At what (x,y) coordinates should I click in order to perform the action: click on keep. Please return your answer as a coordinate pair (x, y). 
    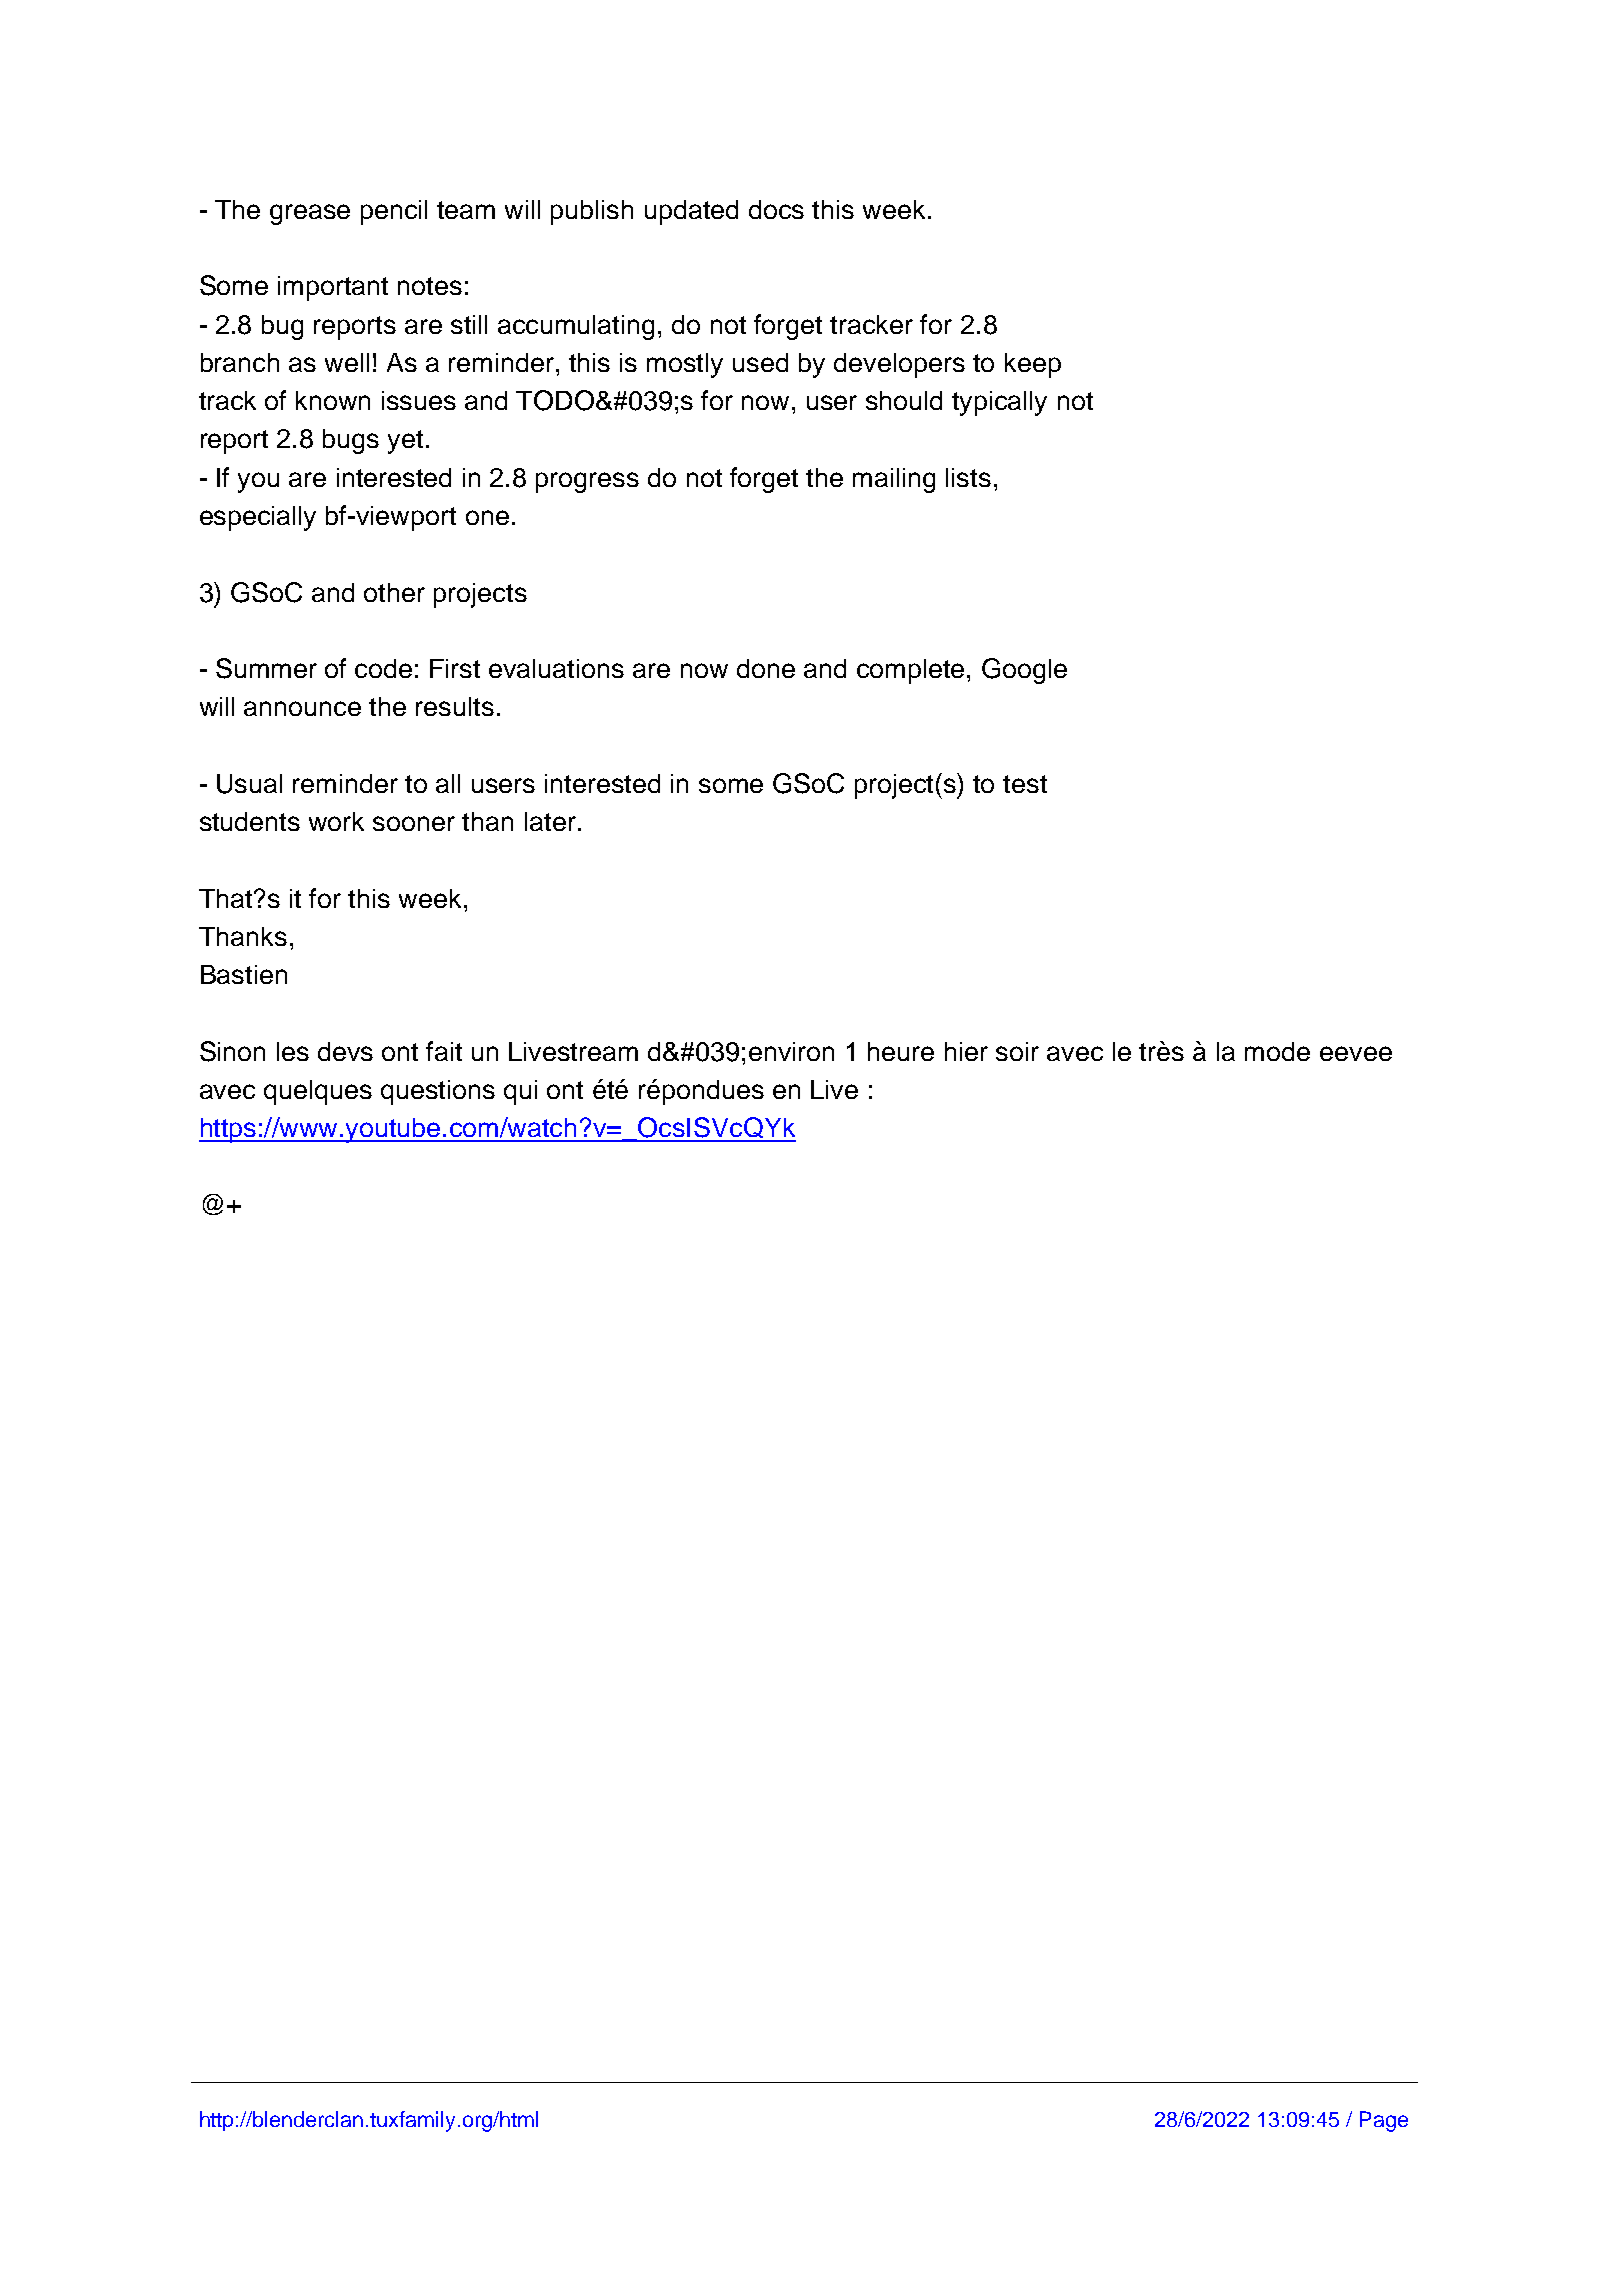
    Looking at the image, I should click on (1033, 365).
